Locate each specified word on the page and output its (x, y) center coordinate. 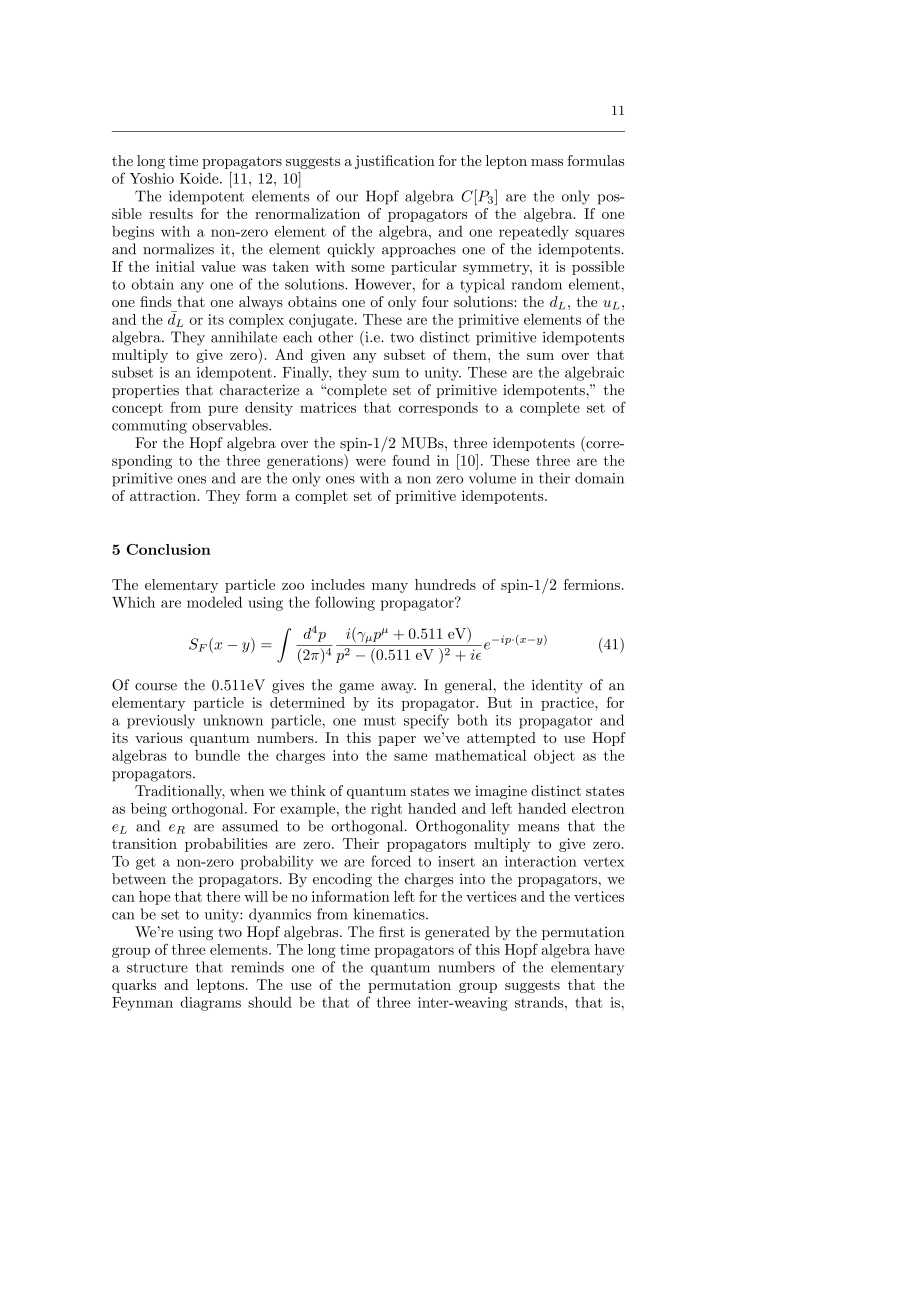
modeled (214, 602)
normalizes (178, 249)
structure (157, 968)
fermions (592, 584)
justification (395, 162)
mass (547, 162)
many (390, 588)
